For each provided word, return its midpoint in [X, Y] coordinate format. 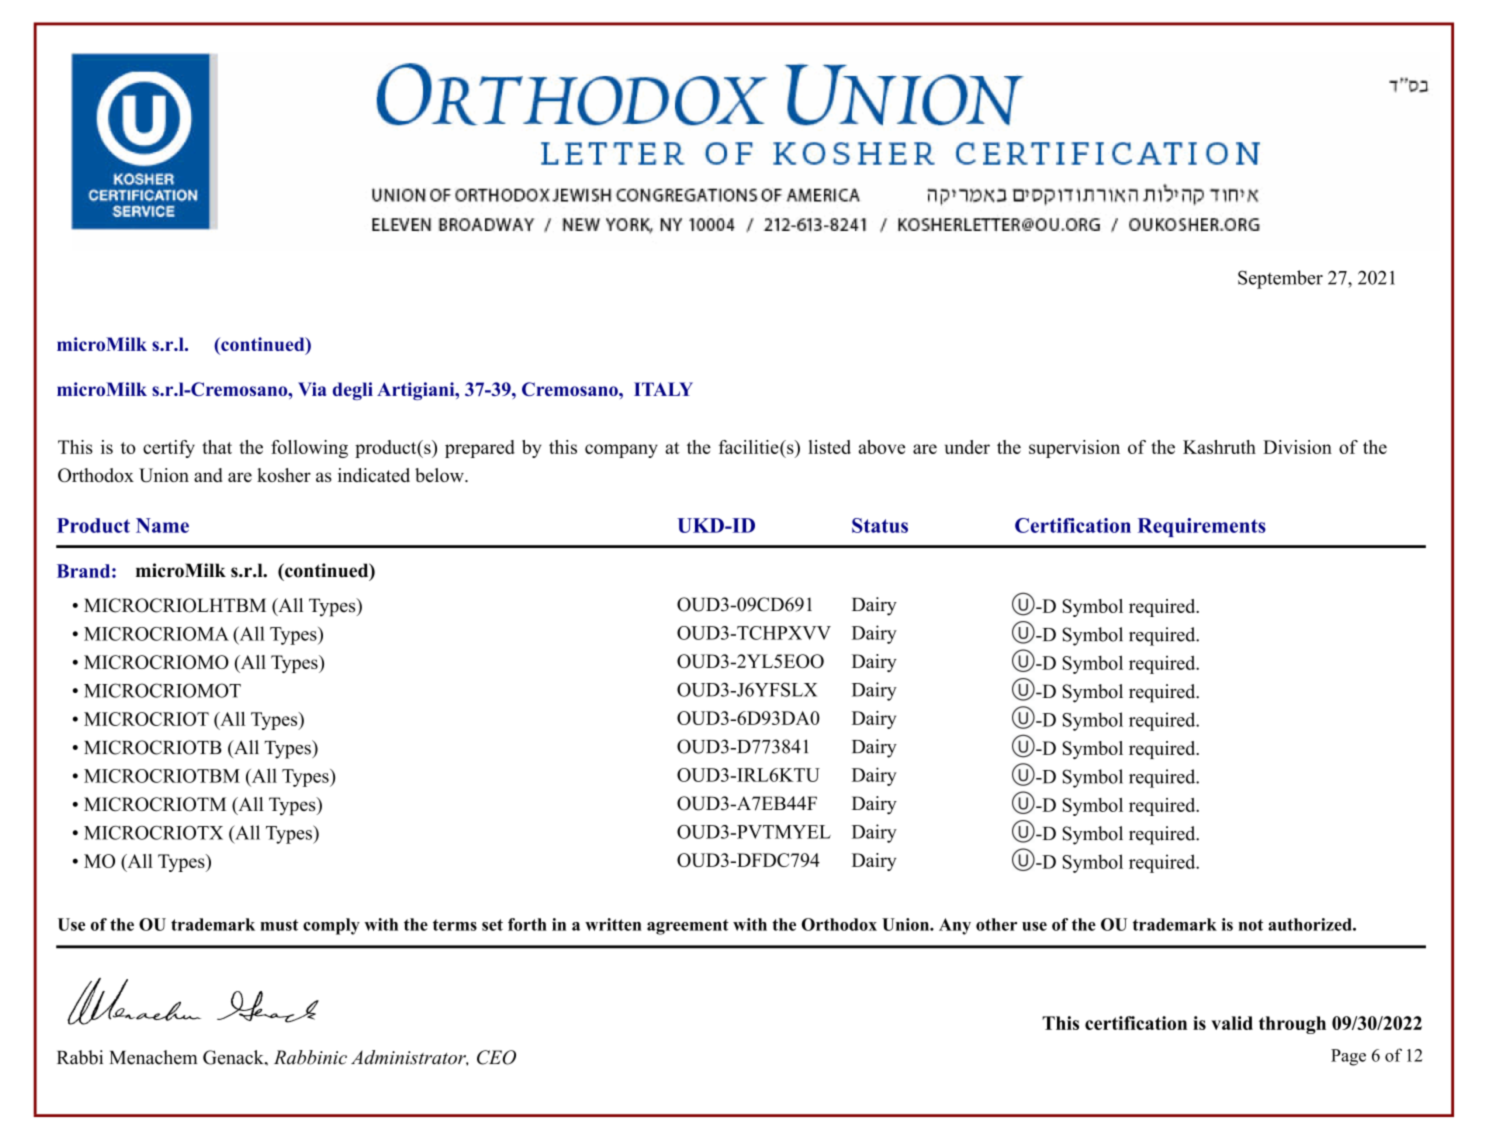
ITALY [663, 389]
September [1280, 279]
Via [312, 389]
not [1251, 925]
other [996, 924]
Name [162, 525]
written [613, 924]
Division [1297, 447]
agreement [688, 927]
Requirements [1202, 527]
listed [830, 447]
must [279, 925]
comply [331, 926]
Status [880, 525]
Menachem [153, 1057]
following [309, 449]
